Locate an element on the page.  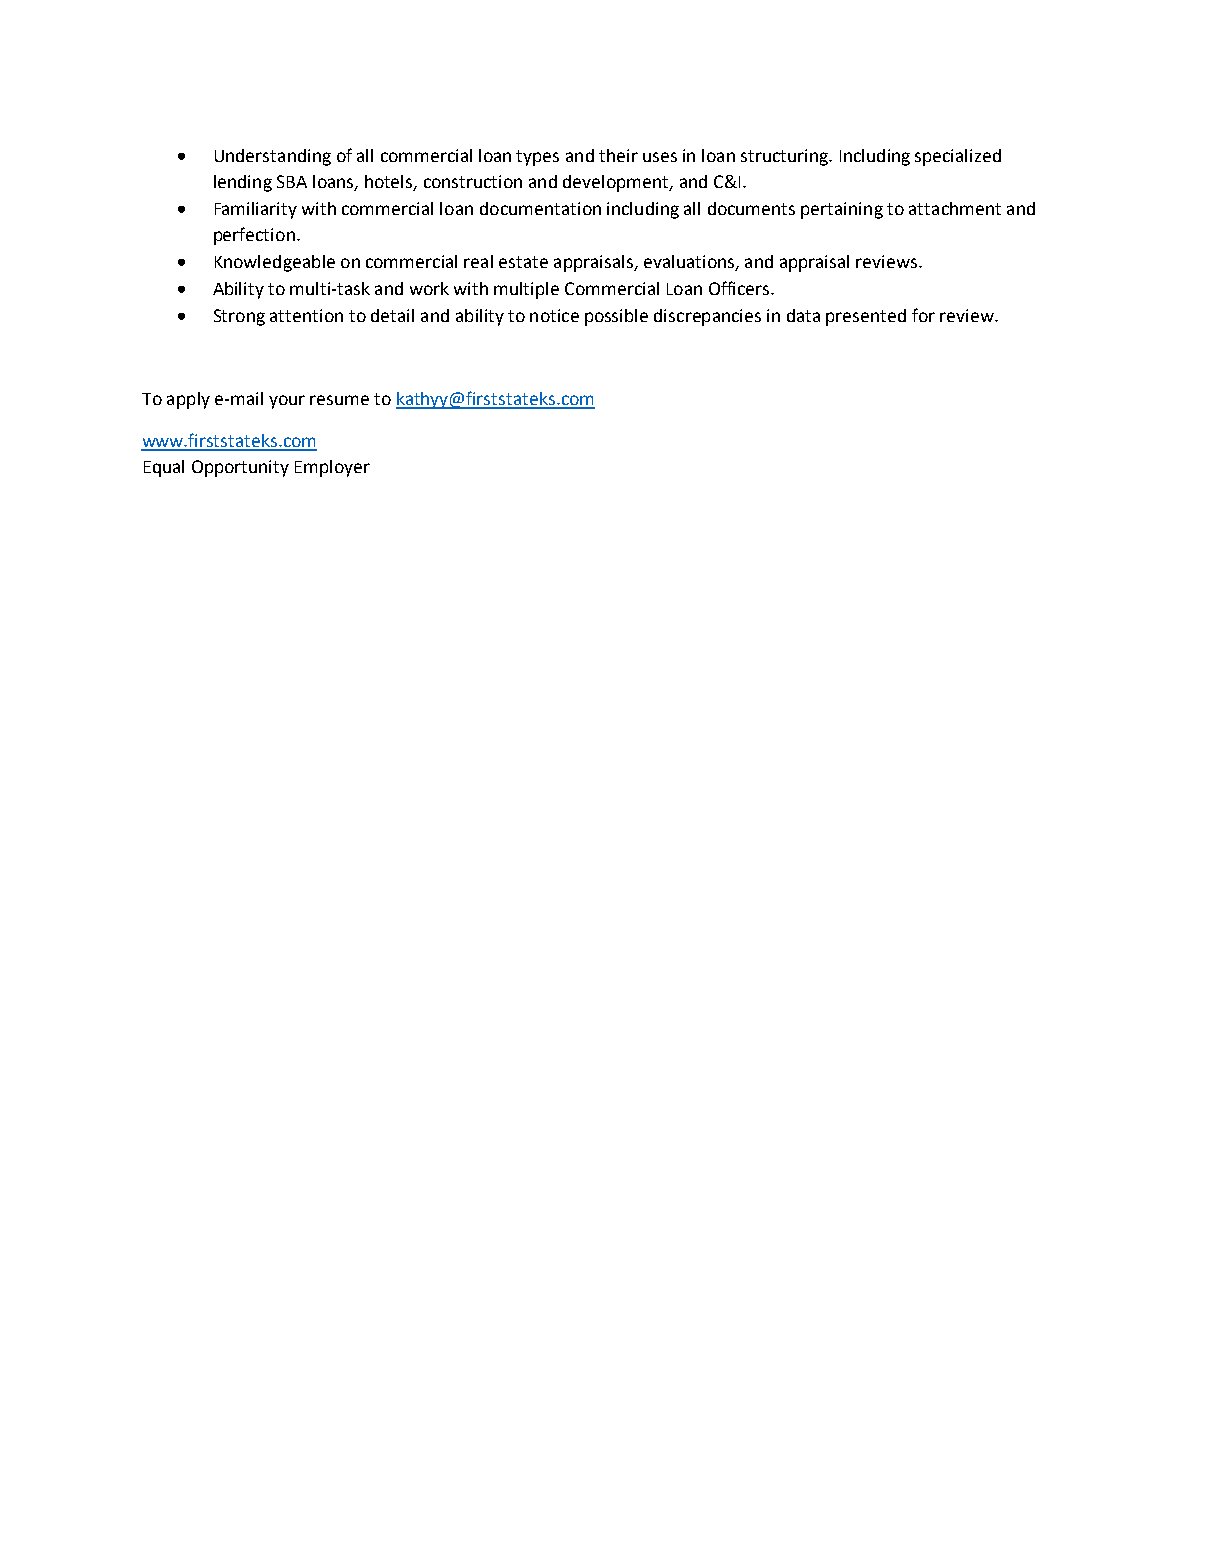
Strong is located at coordinates (239, 317).
